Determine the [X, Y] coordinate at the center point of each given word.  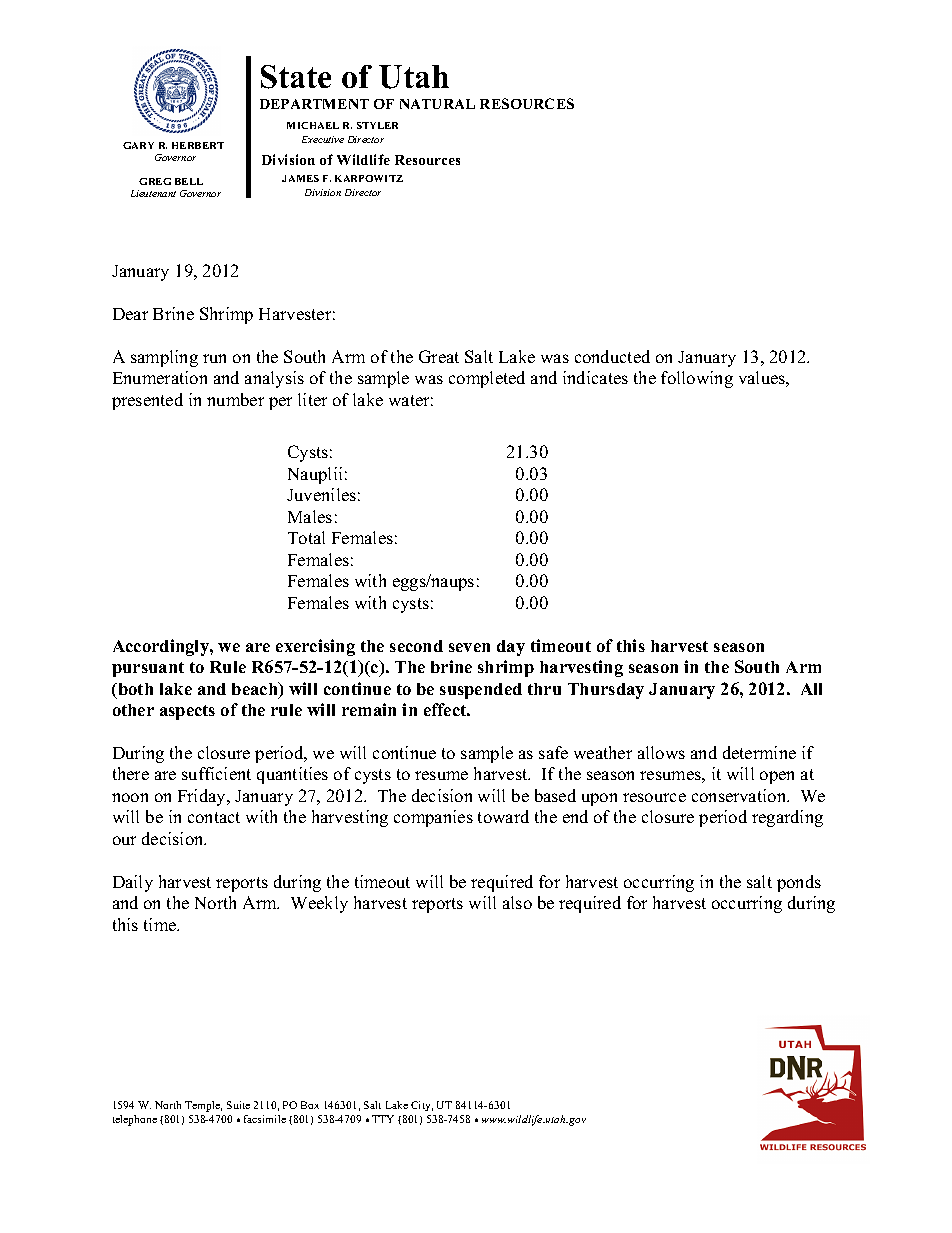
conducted [612, 356]
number [235, 399]
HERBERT [198, 145]
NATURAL [437, 104]
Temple [203, 1106]
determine [759, 752]
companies [433, 818]
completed [487, 379]
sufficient [216, 773]
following [697, 379]
